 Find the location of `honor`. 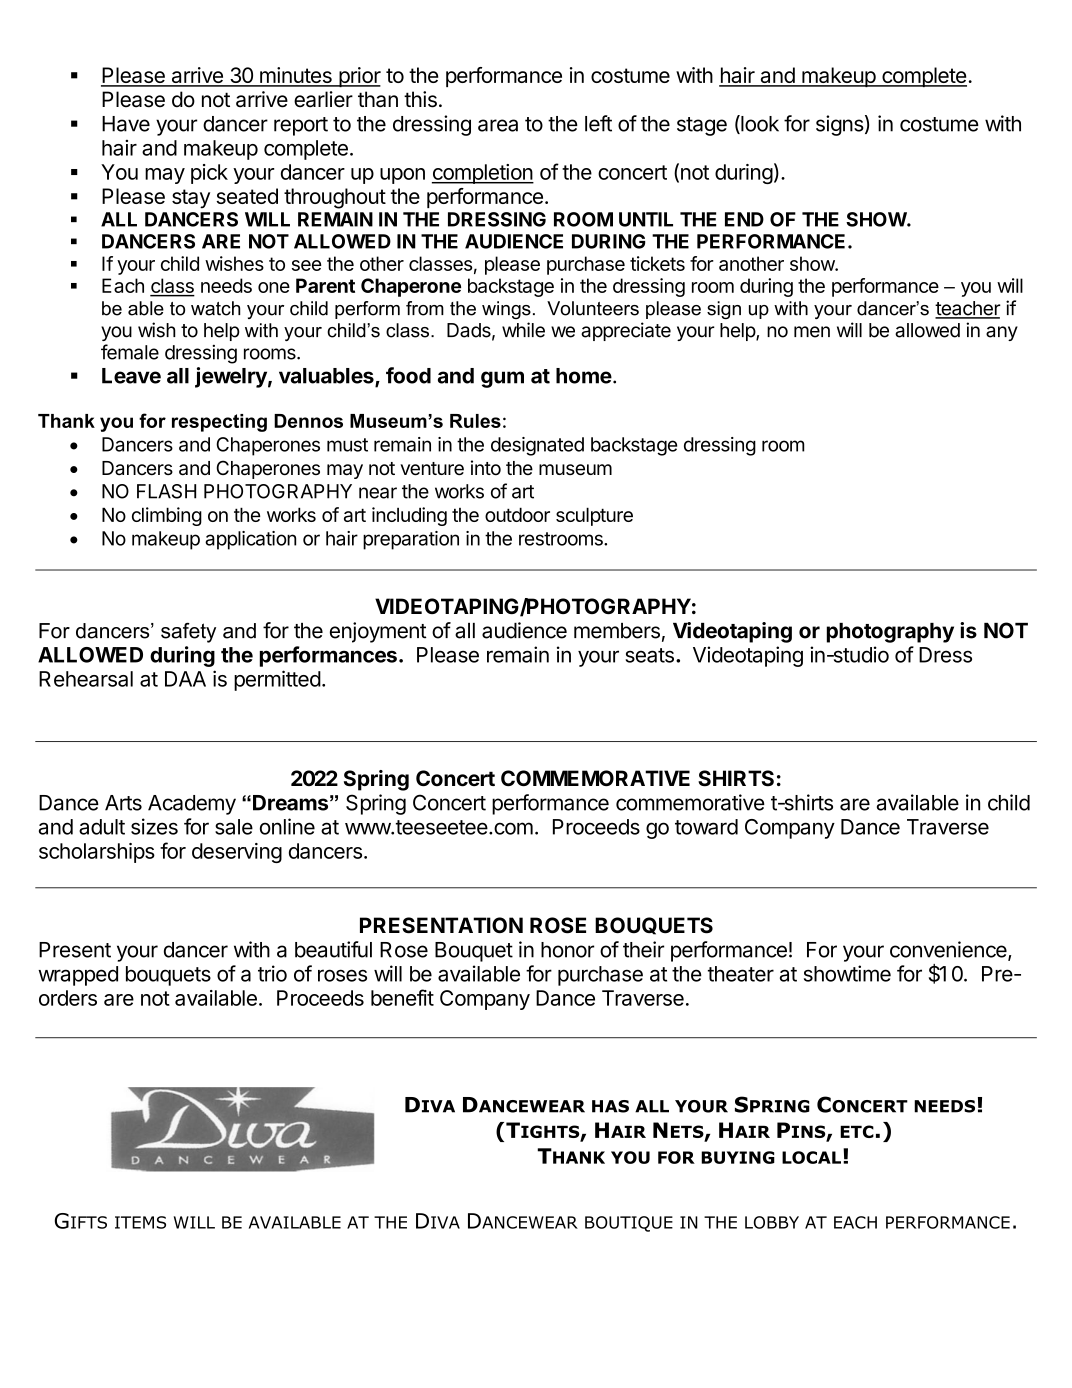

honor is located at coordinates (568, 950).
